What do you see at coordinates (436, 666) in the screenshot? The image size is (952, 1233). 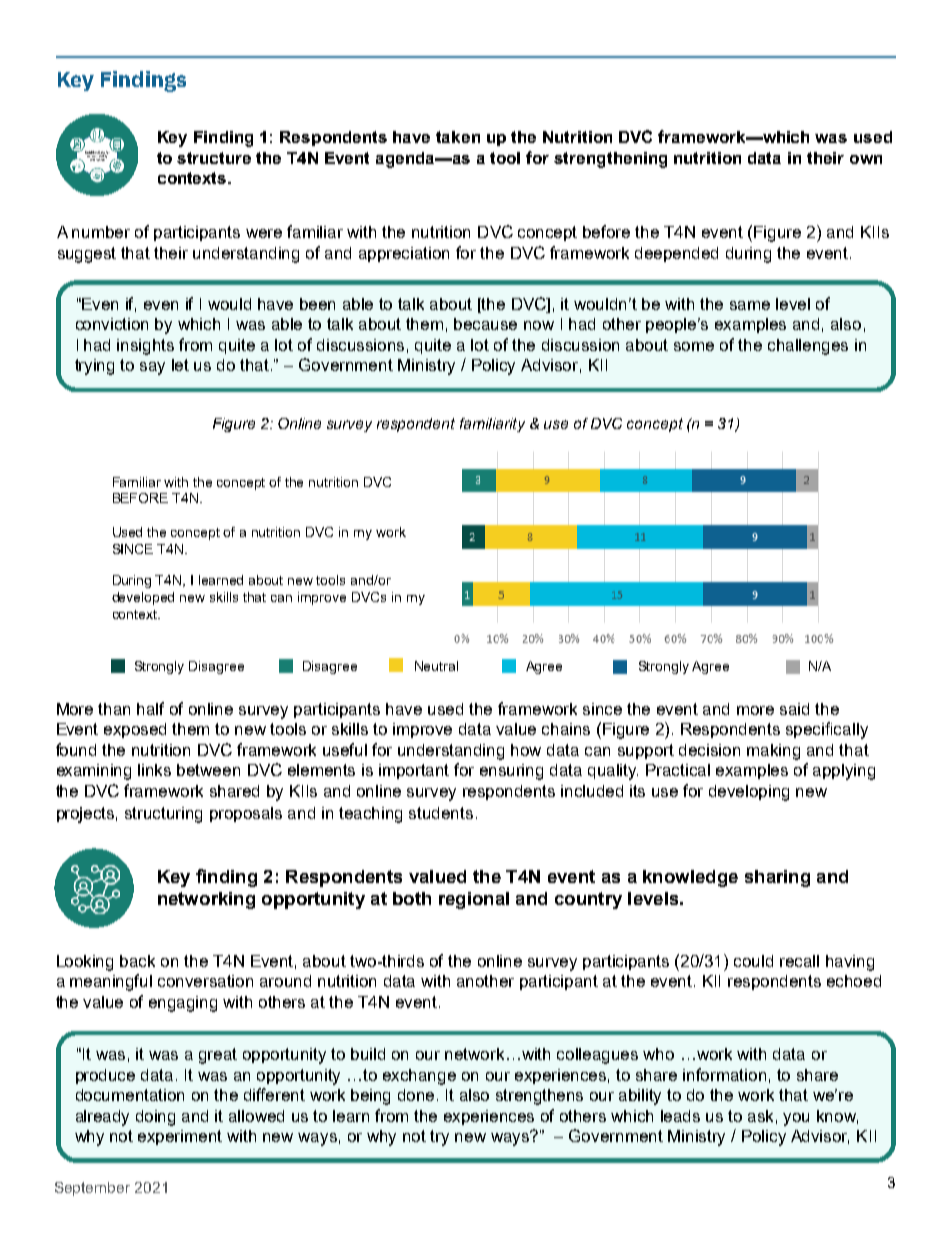 I see `Neutral` at bounding box center [436, 666].
